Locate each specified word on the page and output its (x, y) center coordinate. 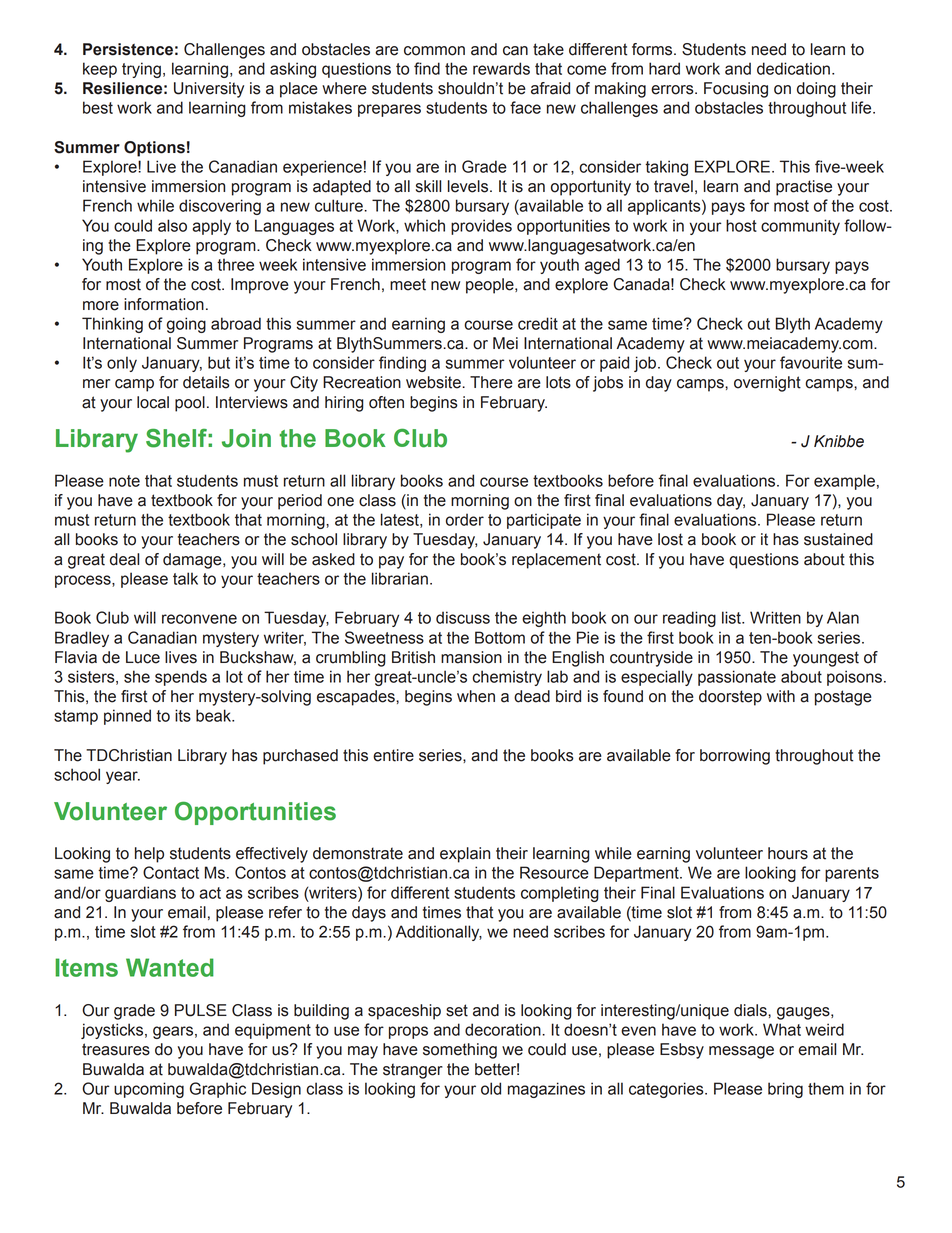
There (491, 382)
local (153, 402)
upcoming (149, 1090)
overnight (767, 384)
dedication (793, 68)
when (476, 696)
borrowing (735, 757)
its (183, 715)
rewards (501, 68)
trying (141, 70)
